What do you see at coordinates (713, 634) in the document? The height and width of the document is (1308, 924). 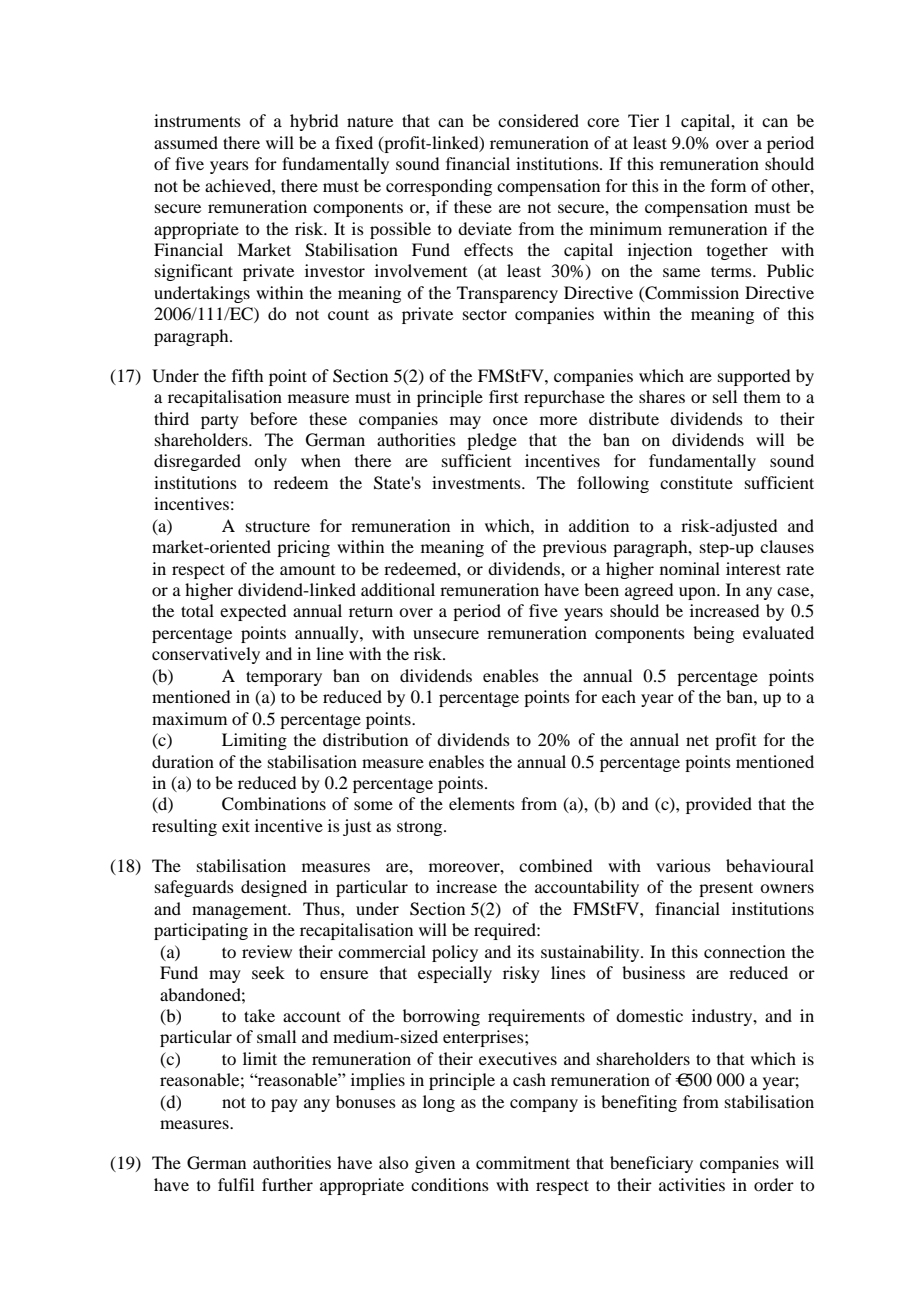 I see `being` at bounding box center [713, 634].
